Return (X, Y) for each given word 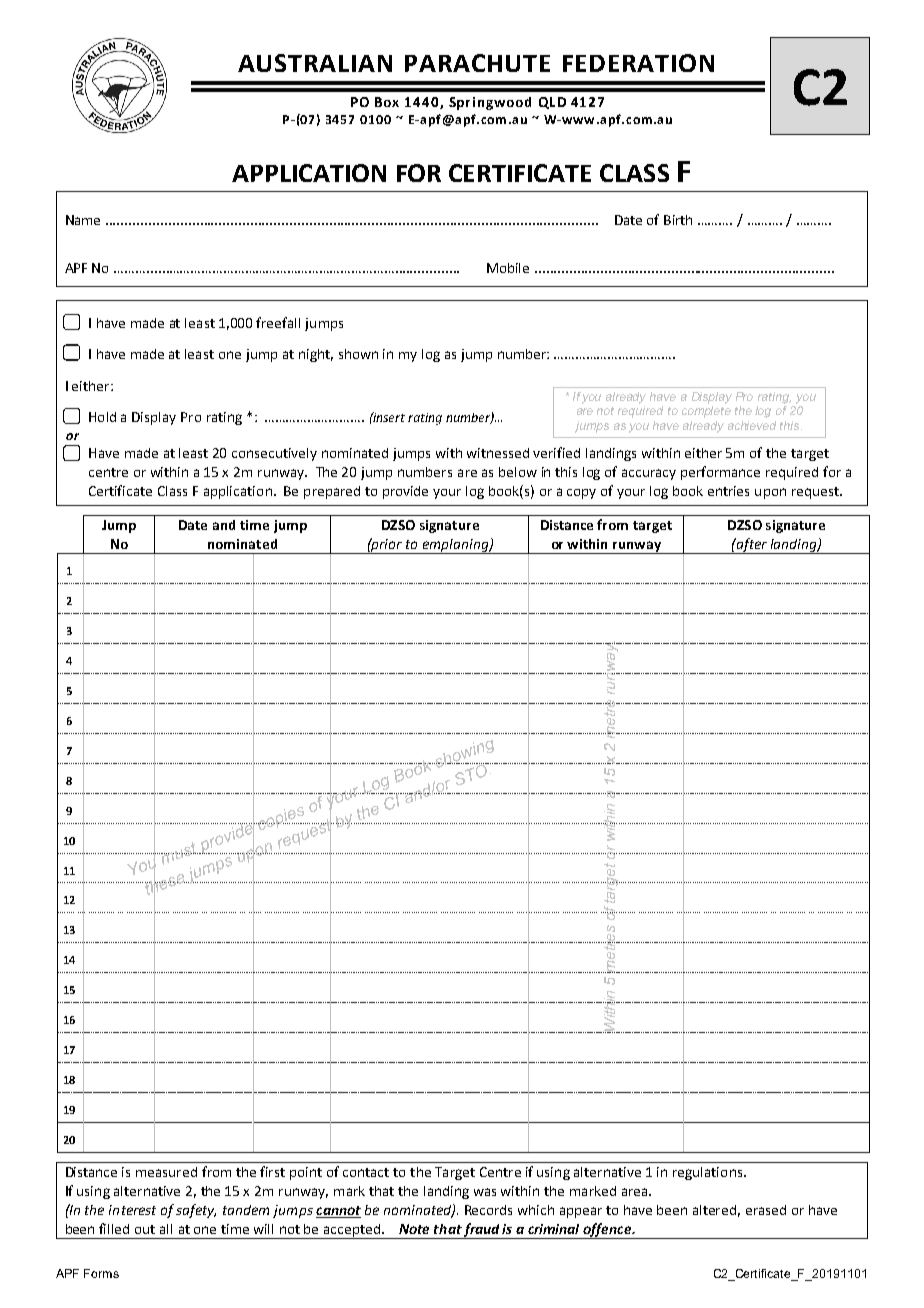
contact (366, 1172)
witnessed (498, 453)
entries (728, 491)
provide (405, 492)
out (145, 1229)
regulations (709, 1173)
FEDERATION (638, 63)
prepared (332, 492)
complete (706, 412)
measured (166, 1172)
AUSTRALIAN (315, 63)
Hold (102, 417)
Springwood (490, 103)
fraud (482, 1231)
